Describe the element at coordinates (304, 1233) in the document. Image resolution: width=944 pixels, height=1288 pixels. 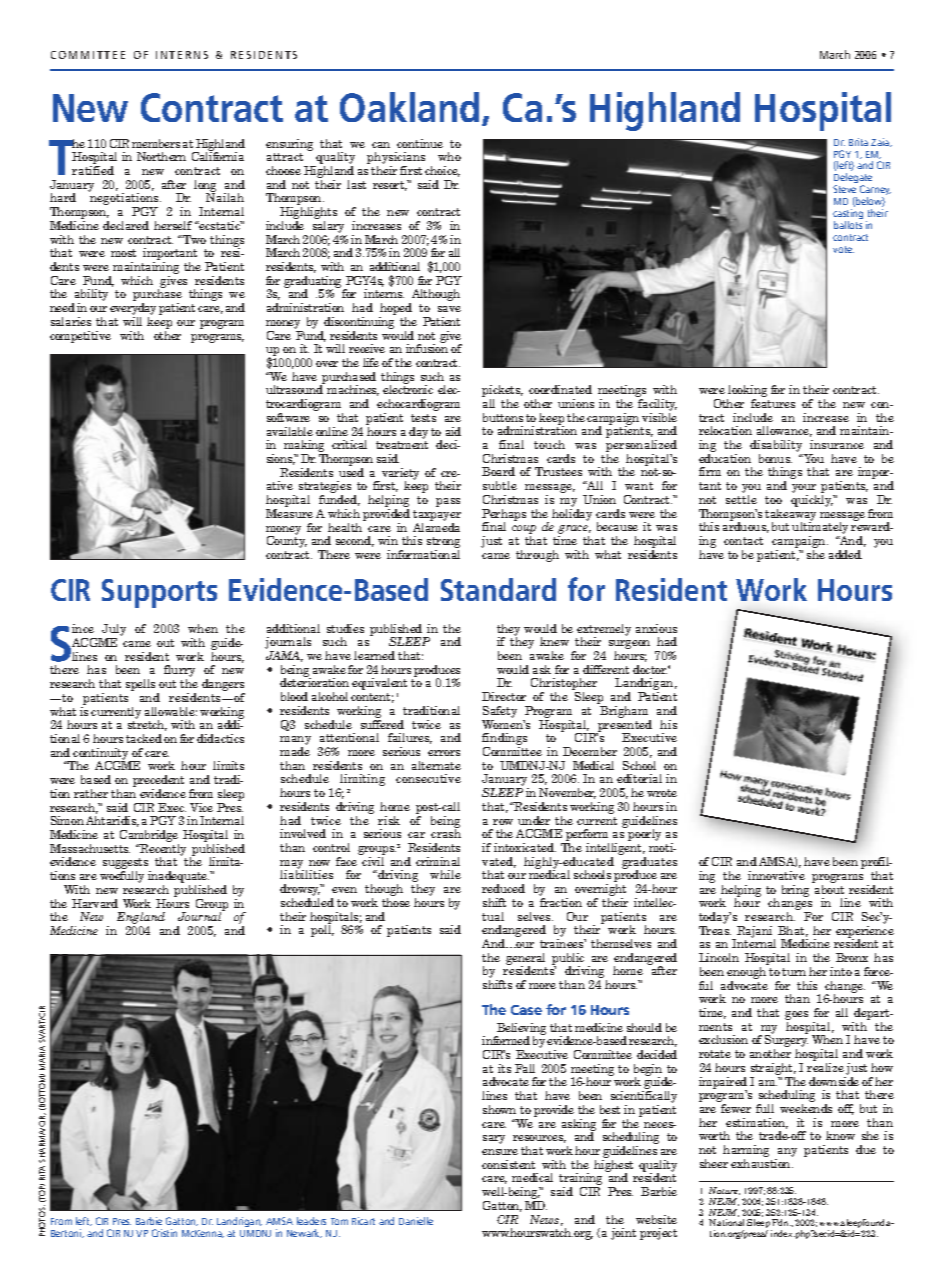
I see `Newark` at that location.
